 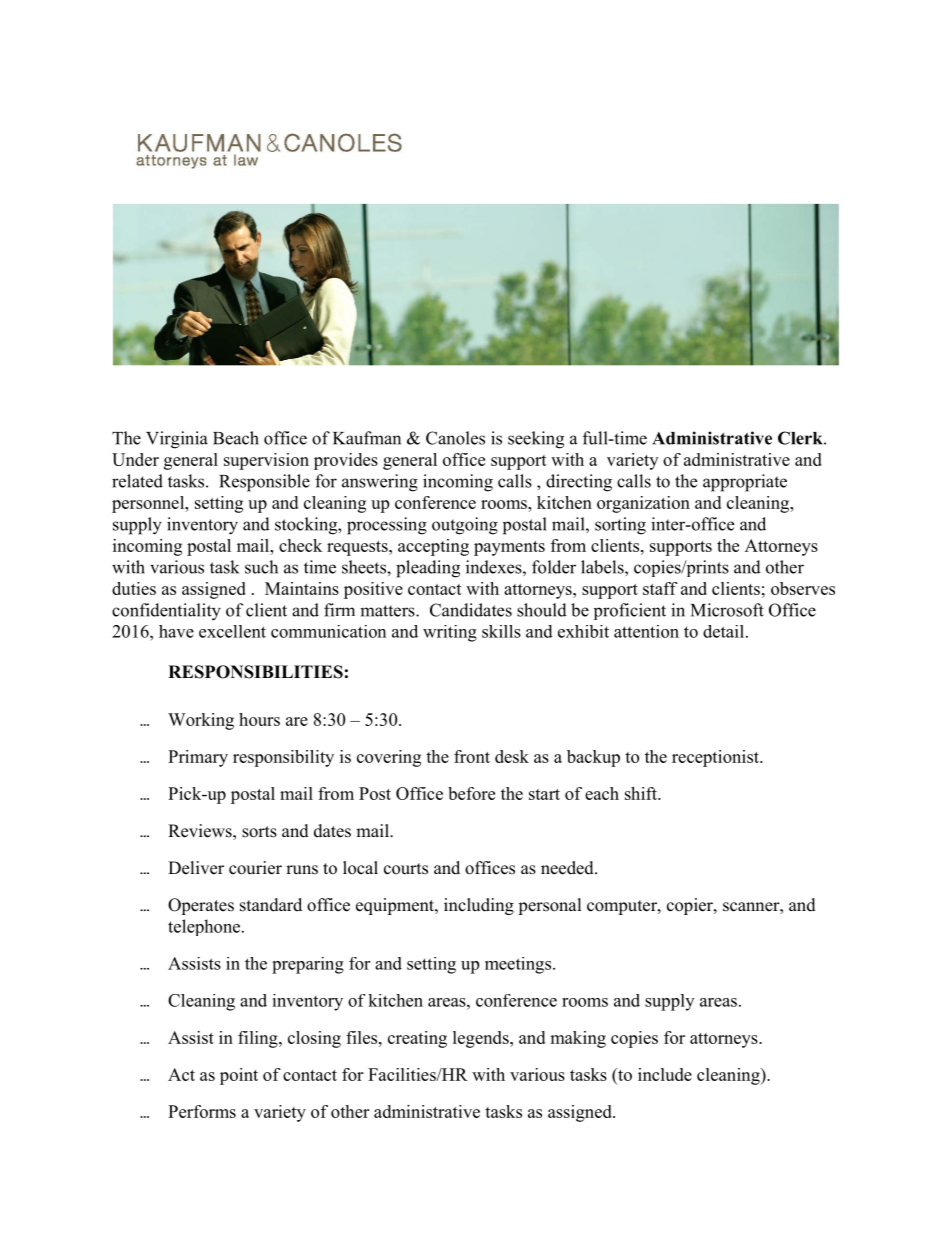 I want to click on receptionist, so click(x=716, y=758).
